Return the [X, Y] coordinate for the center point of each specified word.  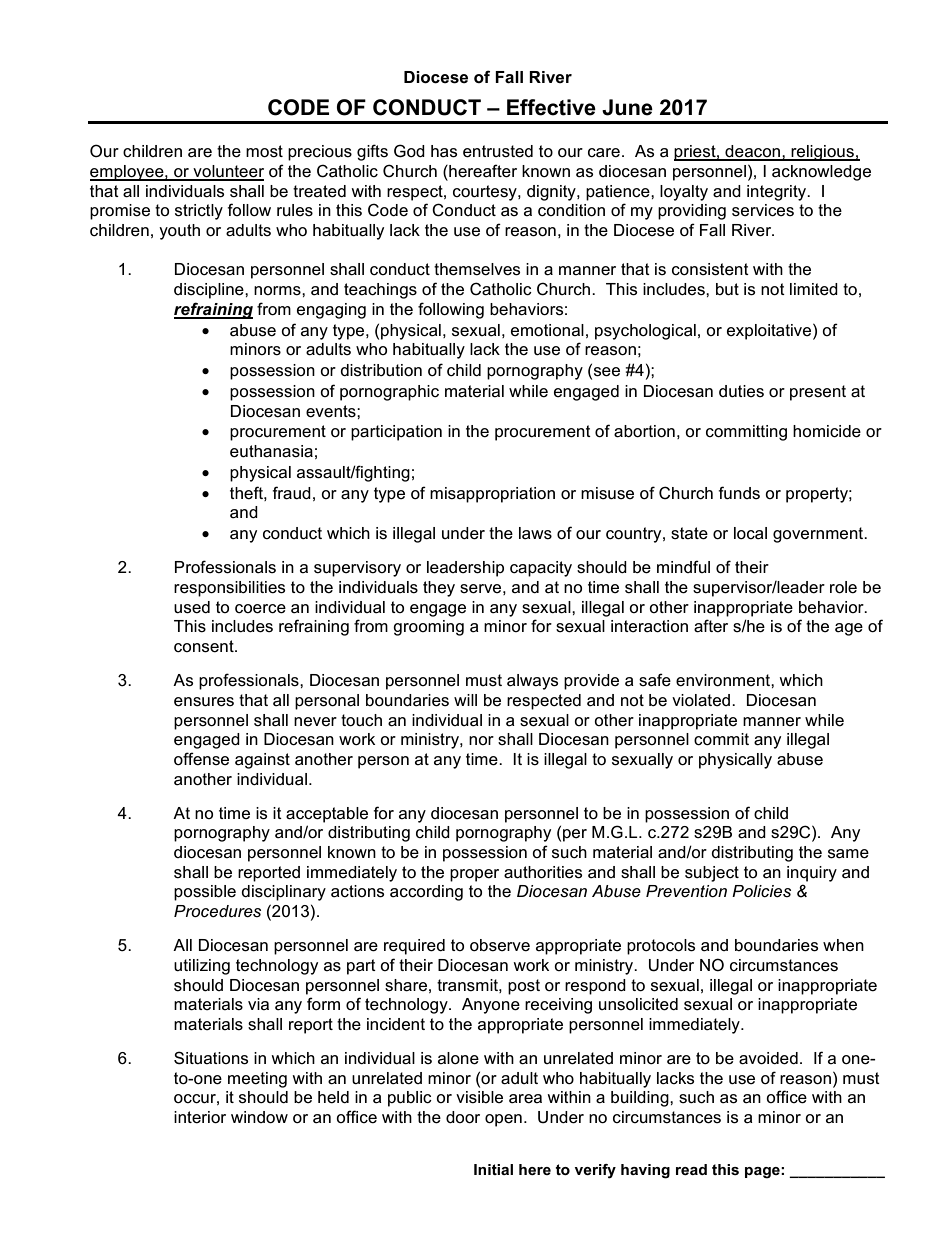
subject [712, 874]
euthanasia [271, 451]
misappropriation [492, 495]
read [691, 1169]
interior [200, 1117]
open [503, 1120]
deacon [753, 152]
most [264, 151]
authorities [543, 872]
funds [739, 493]
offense [201, 759]
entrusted [498, 151]
